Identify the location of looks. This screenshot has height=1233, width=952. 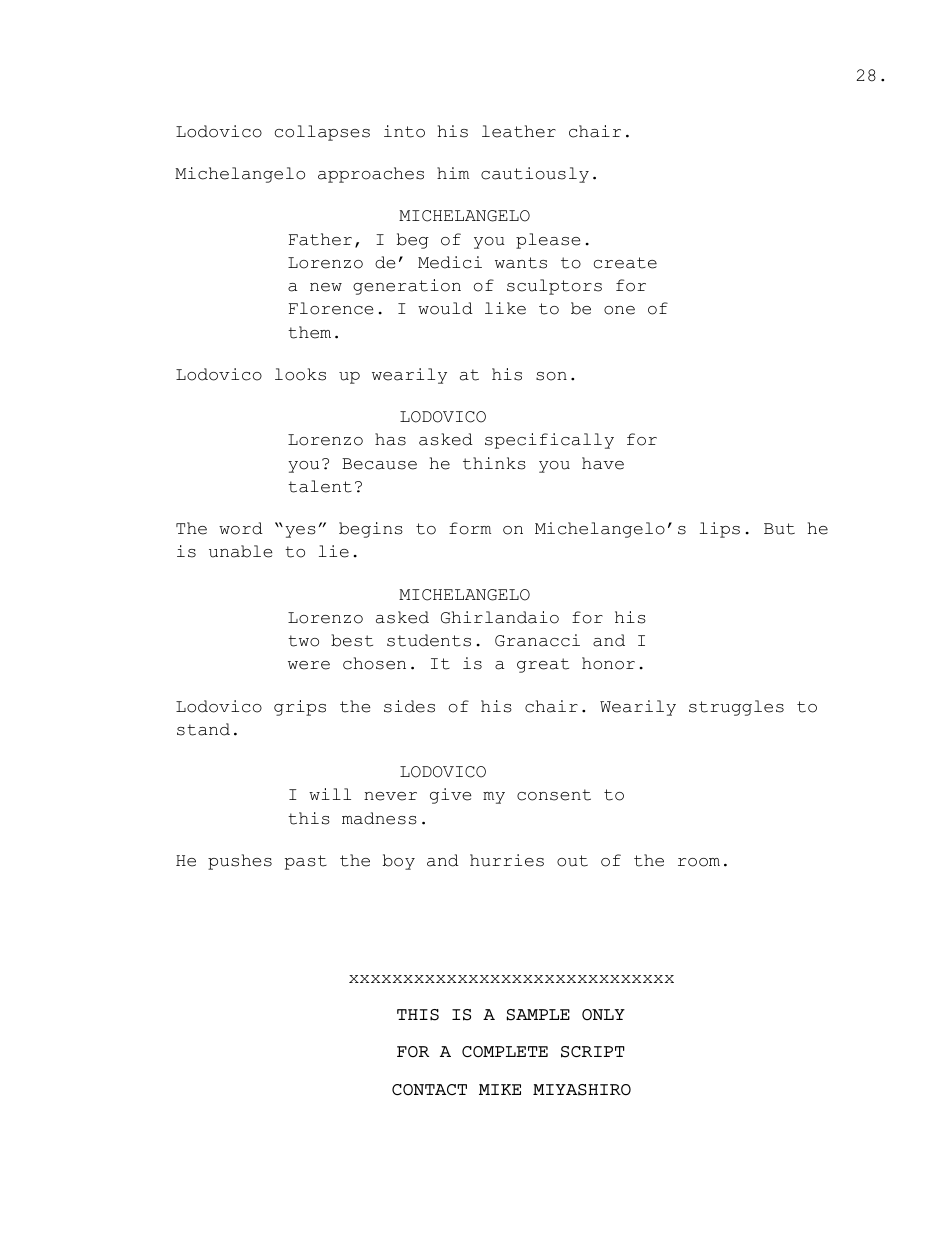
(300, 374).
